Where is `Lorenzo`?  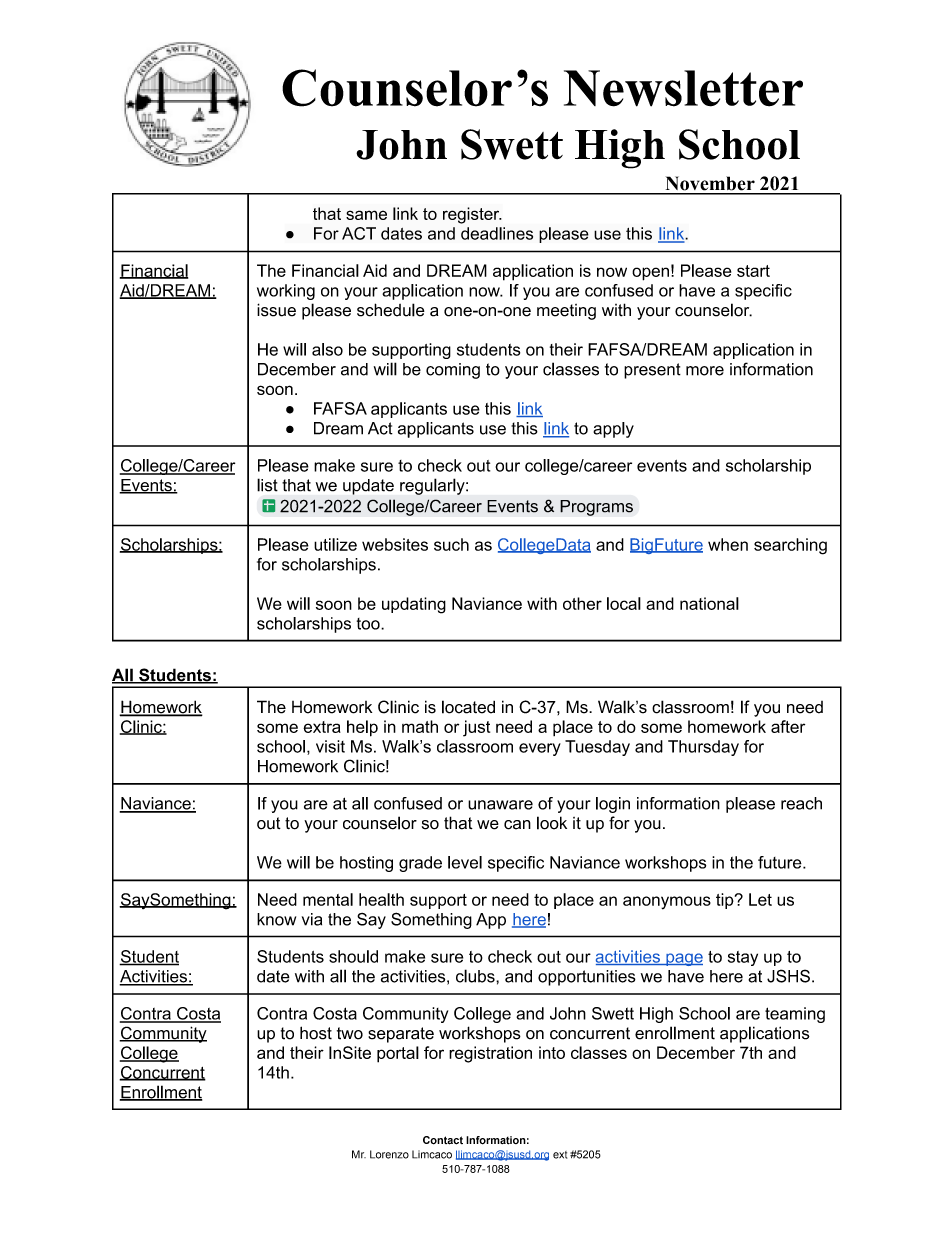 Lorenzo is located at coordinates (389, 1154).
